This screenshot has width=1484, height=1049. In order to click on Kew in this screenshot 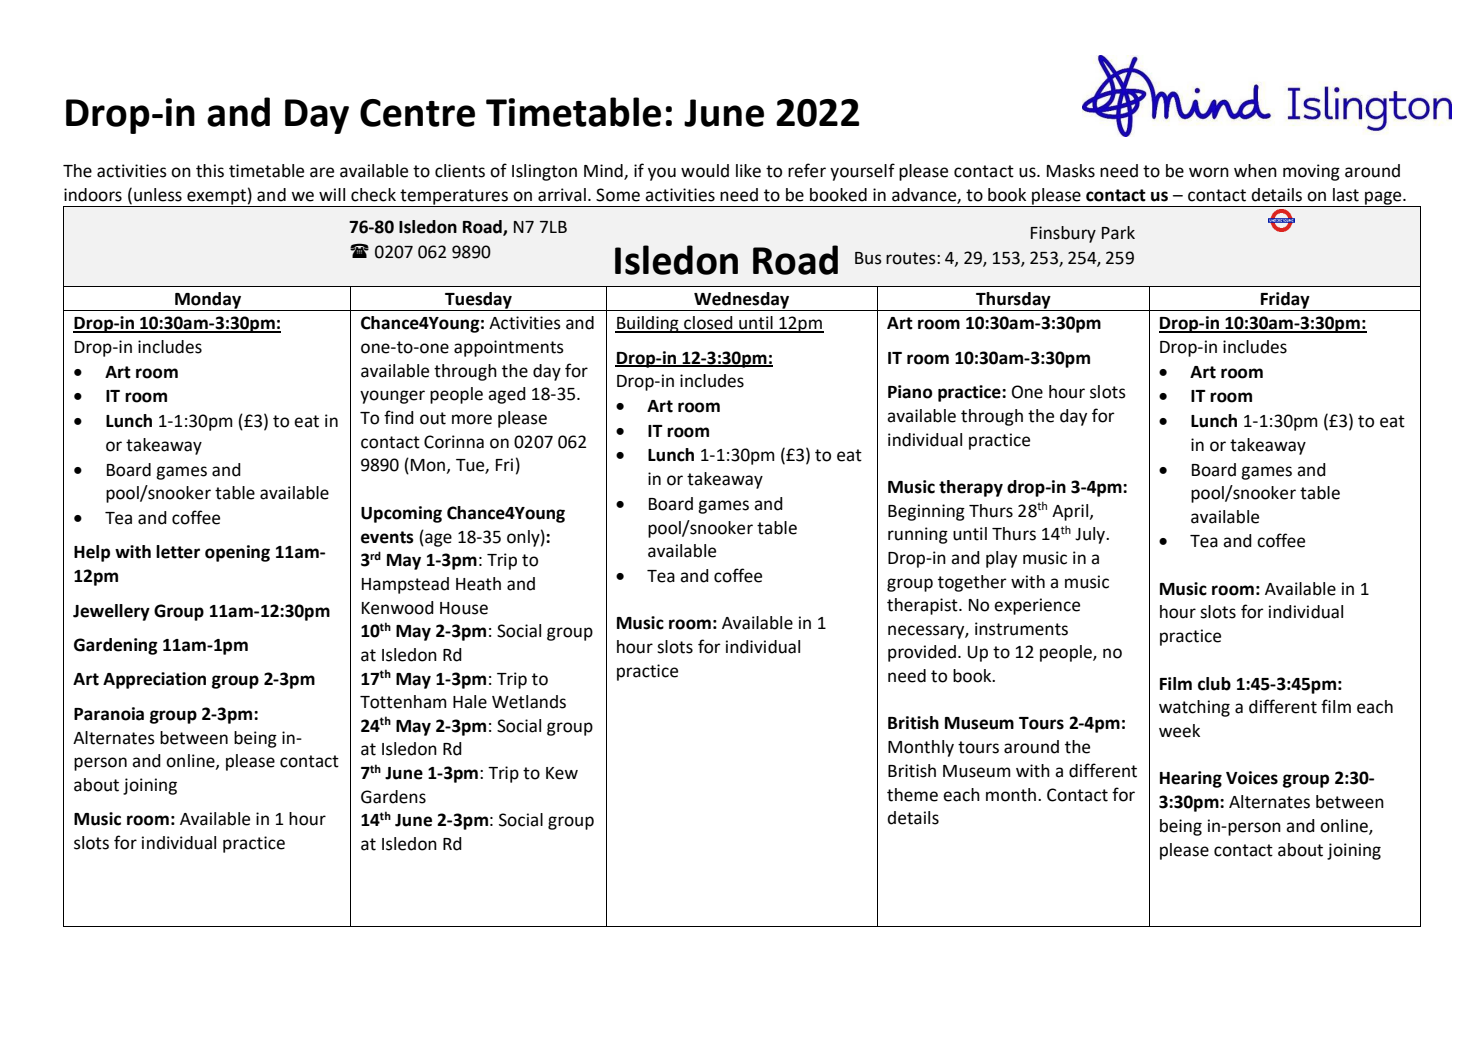, I will do `click(562, 773)`.
